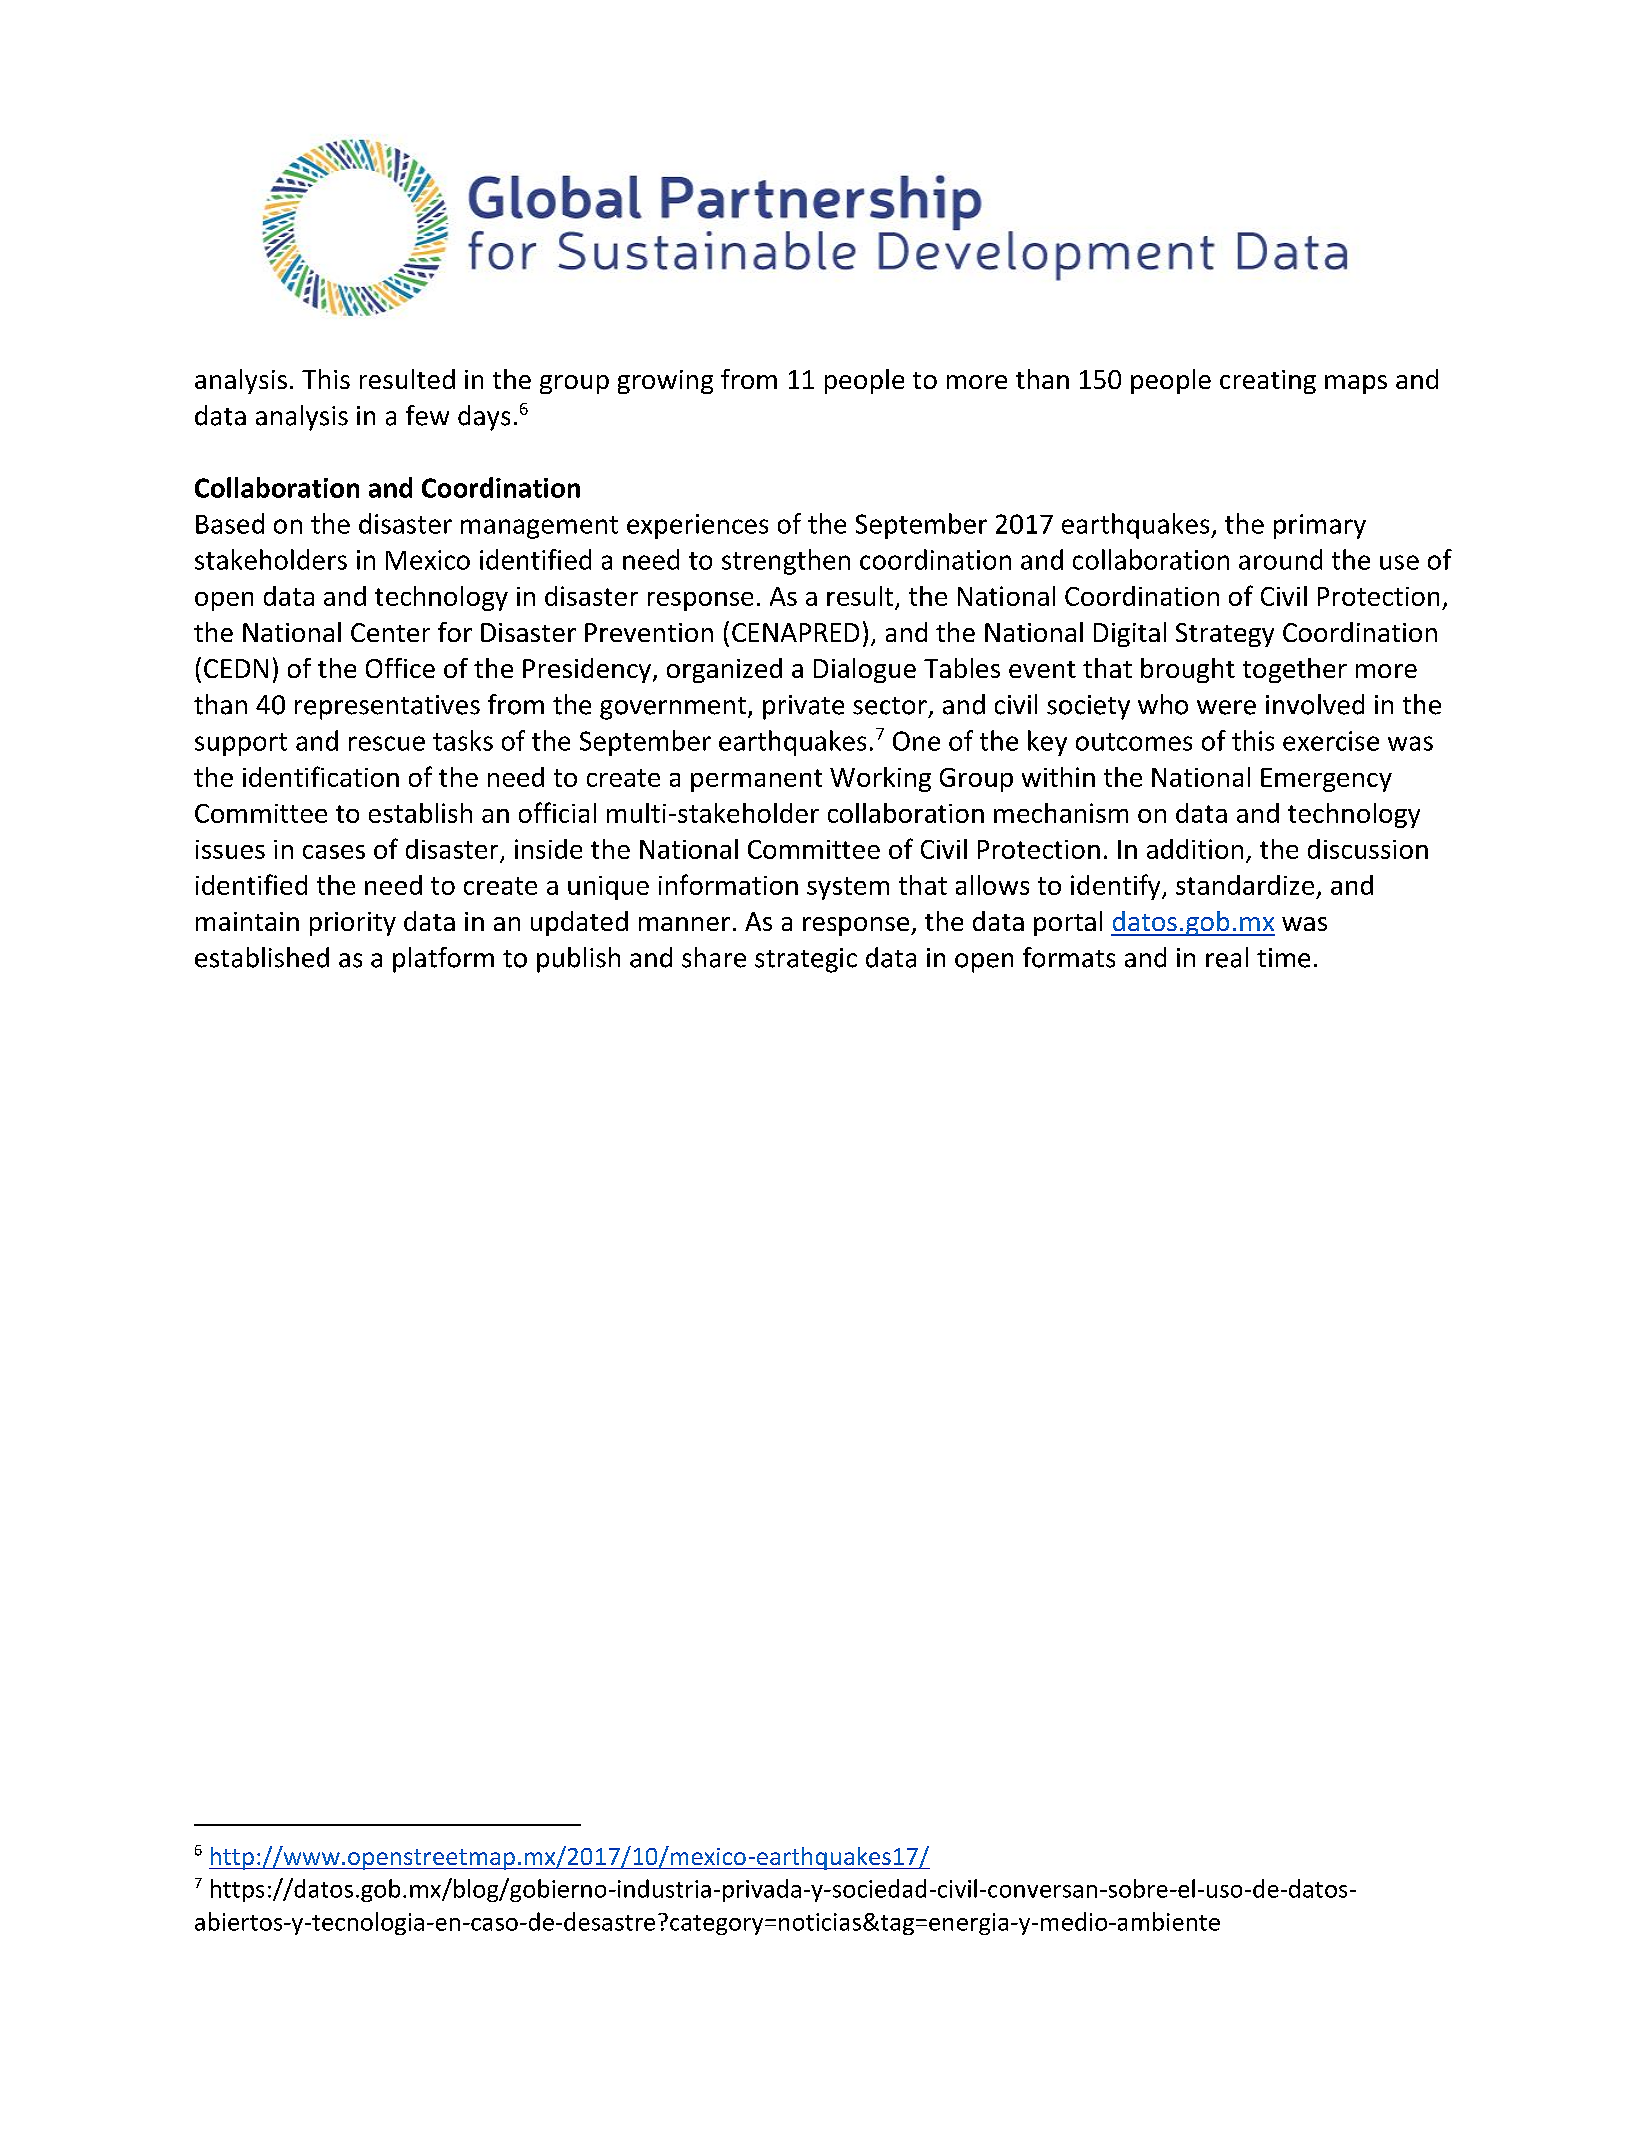  What do you see at coordinates (1280, 559) in the document?
I see `around` at bounding box center [1280, 559].
